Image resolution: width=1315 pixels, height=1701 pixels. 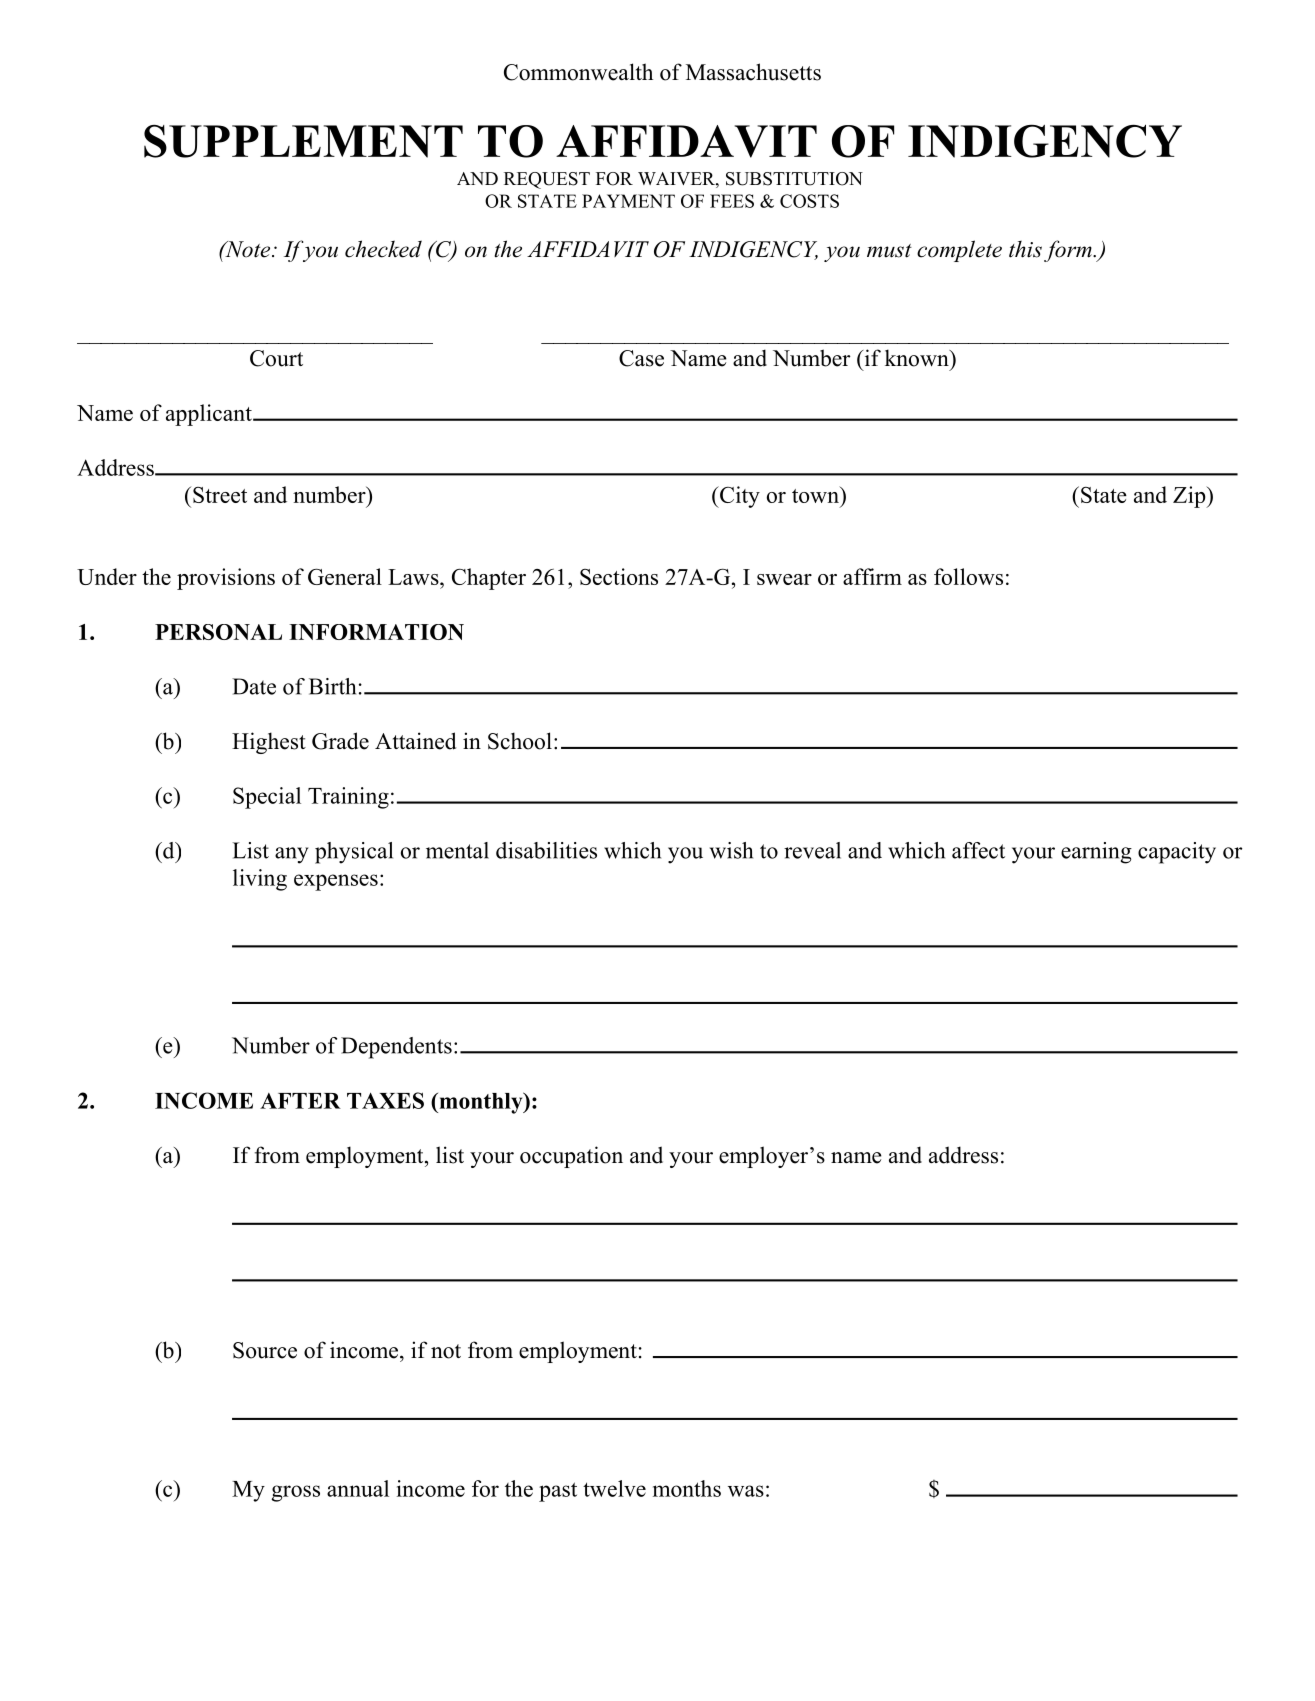 What do you see at coordinates (578, 72) in the image?
I see `Commonwealth` at bounding box center [578, 72].
